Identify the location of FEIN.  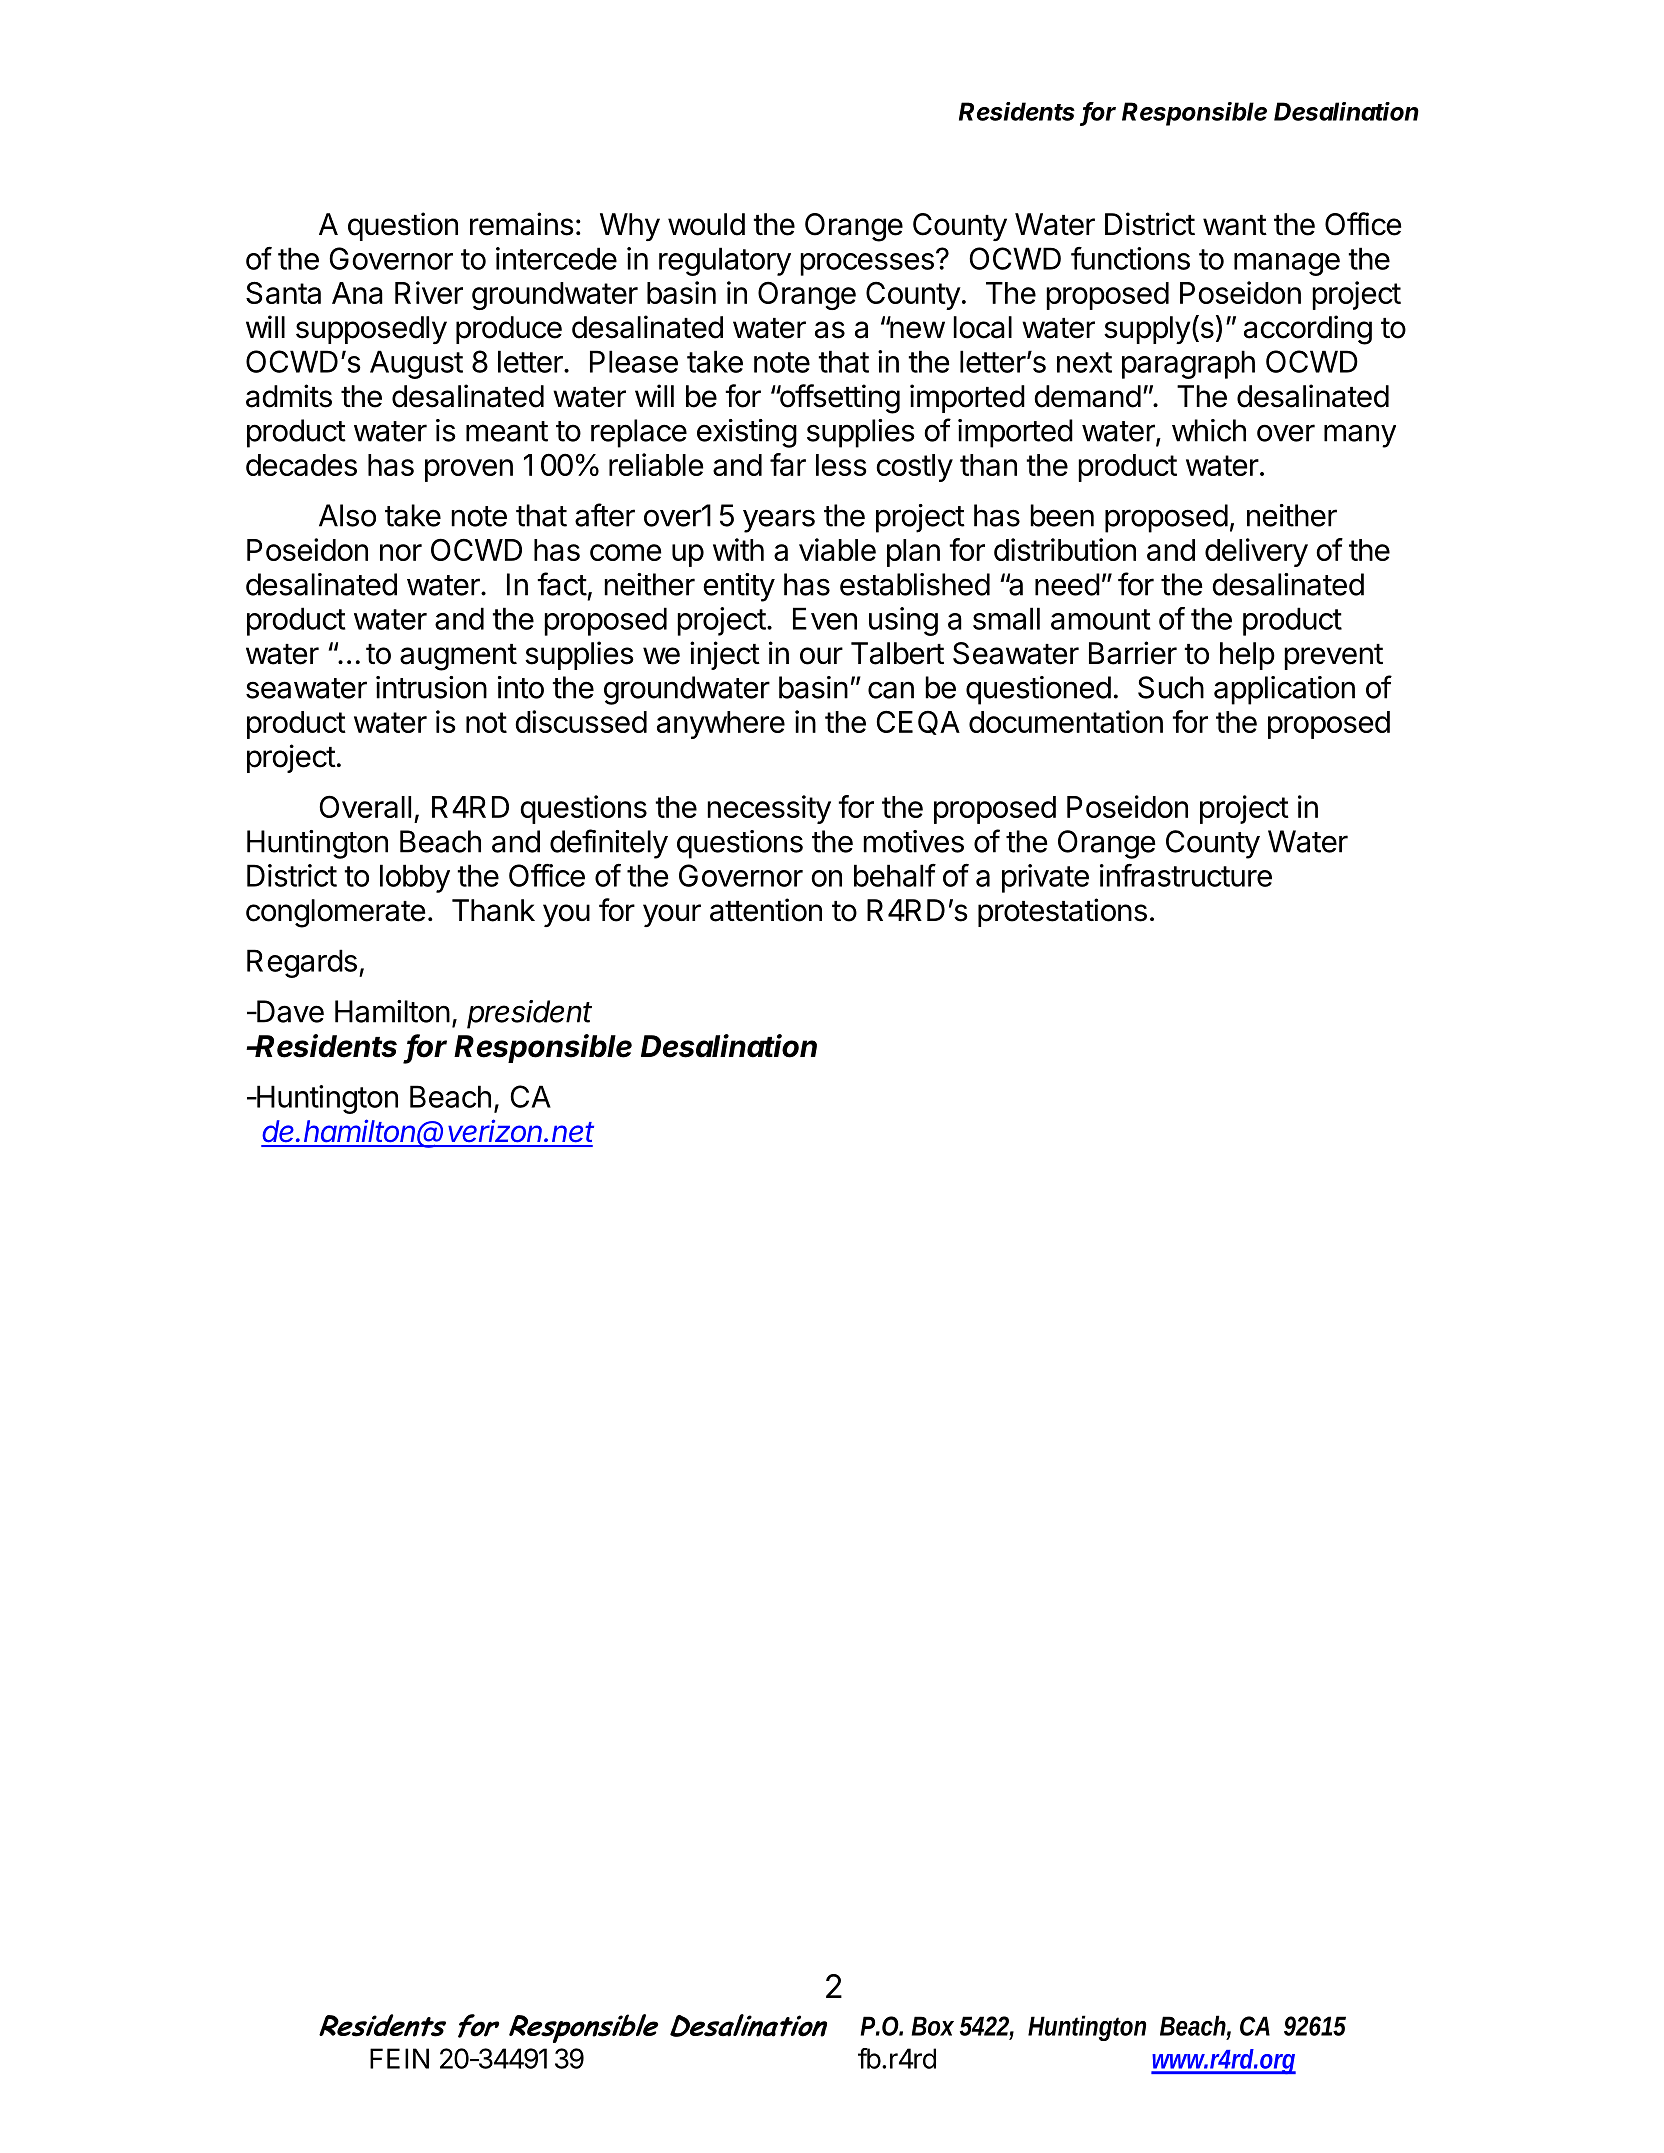
(399, 2058).
